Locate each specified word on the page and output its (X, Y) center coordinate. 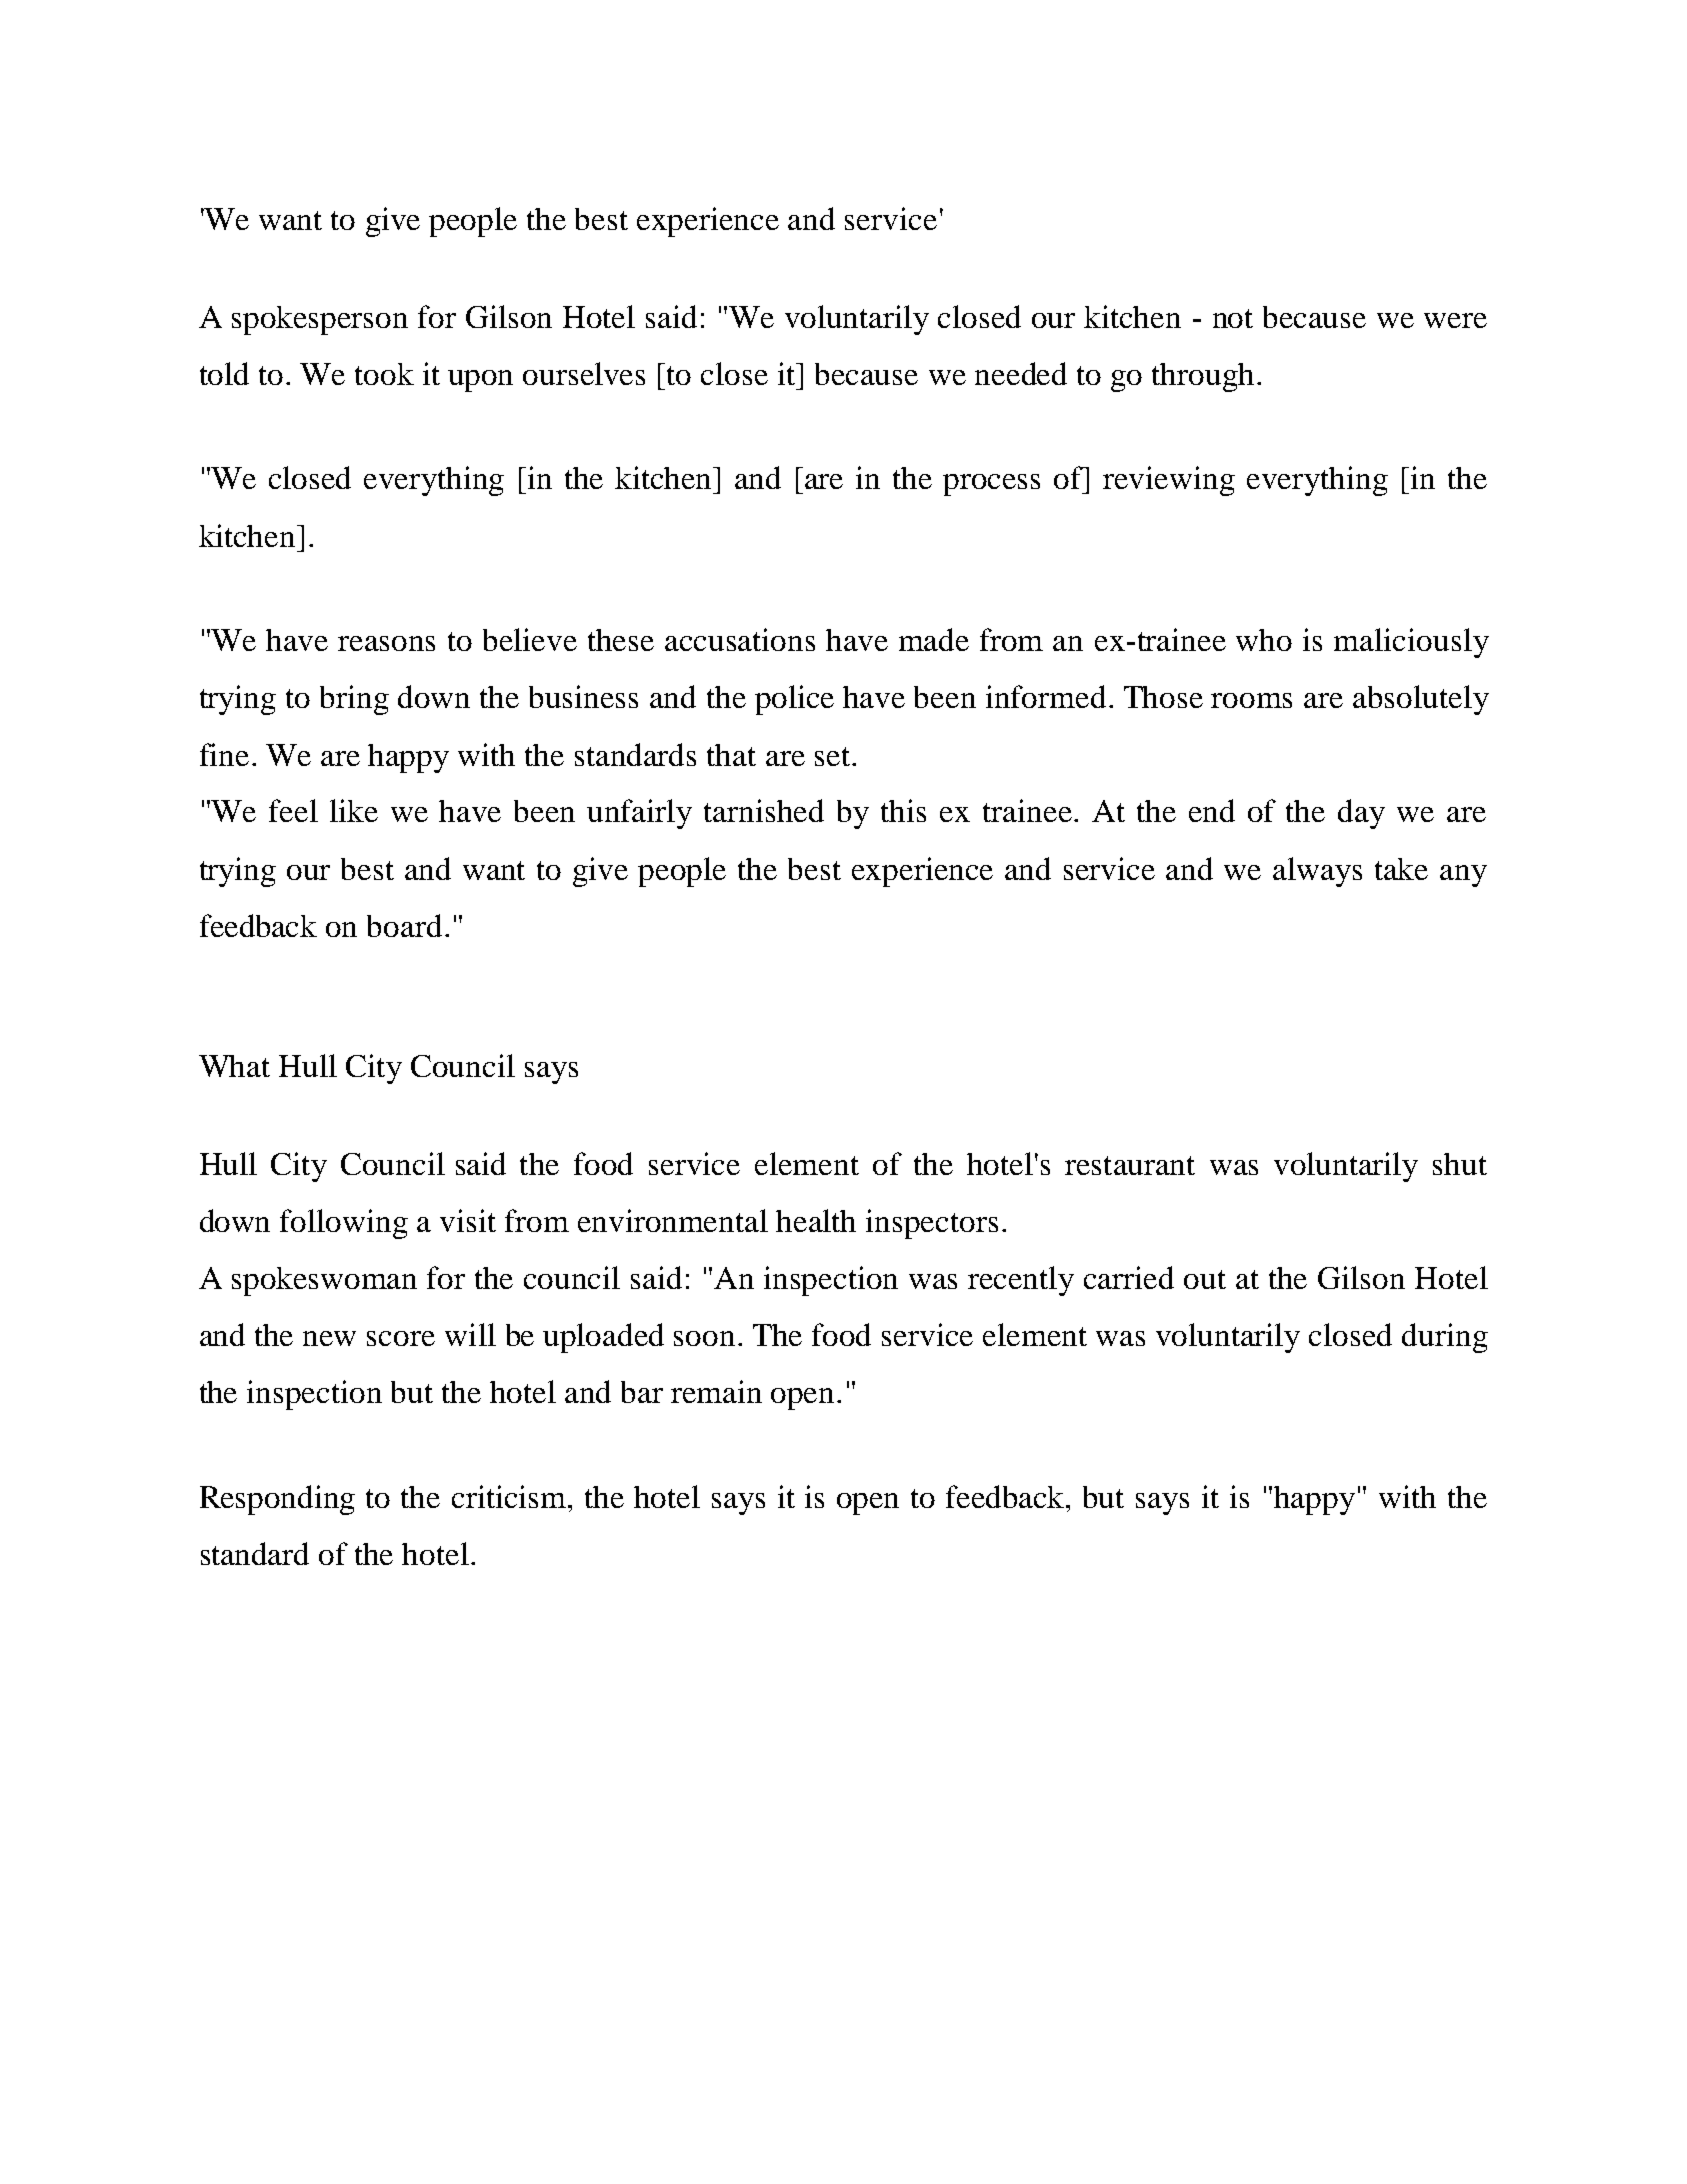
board (404, 925)
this (903, 810)
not (1233, 318)
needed (1021, 373)
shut (1460, 1164)
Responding (277, 1500)
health (816, 1220)
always (1317, 872)
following (344, 1224)
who (1264, 640)
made (934, 639)
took (384, 374)
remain (716, 1391)
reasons (386, 643)
